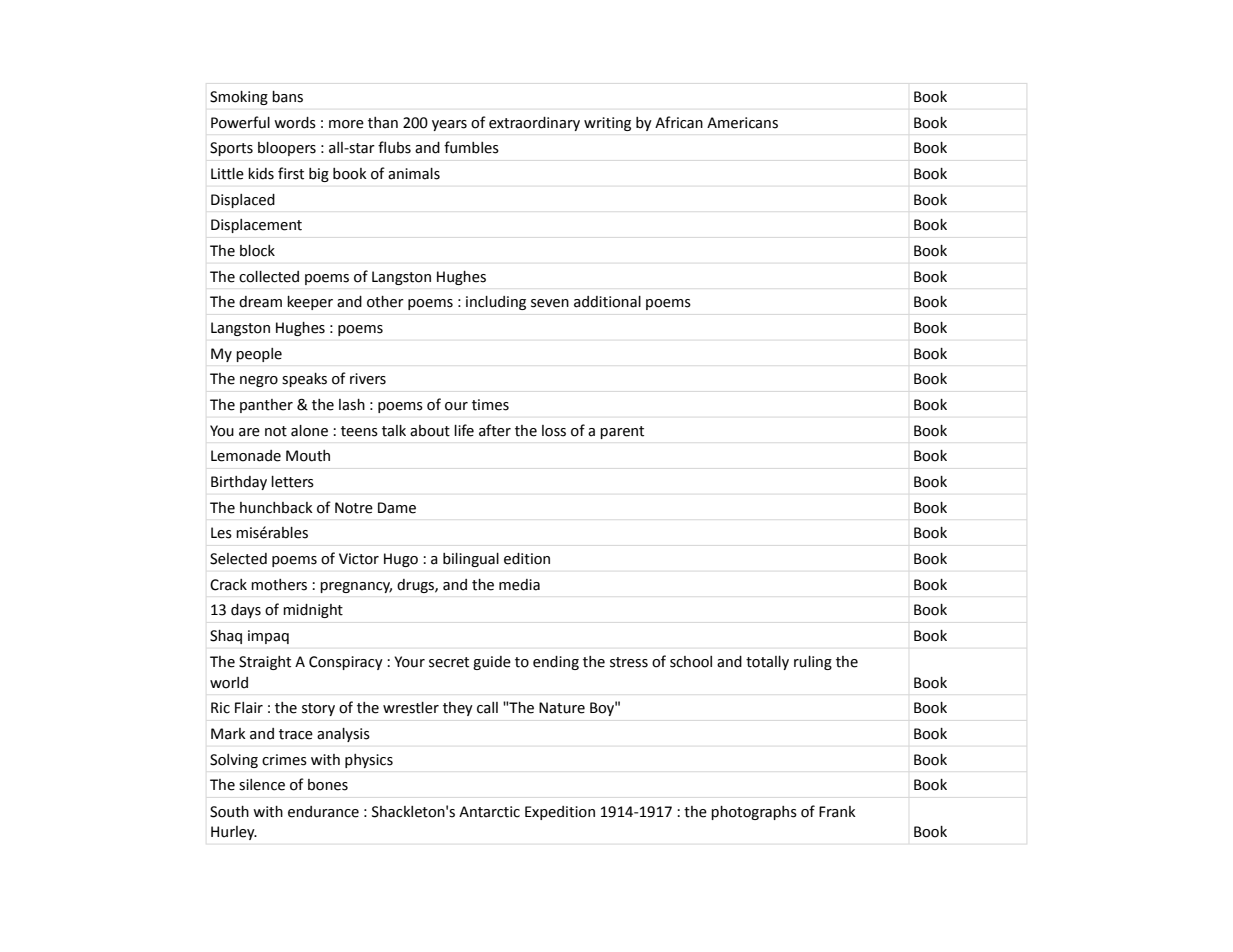 The image size is (1233, 952). I want to click on additional, so click(607, 302).
